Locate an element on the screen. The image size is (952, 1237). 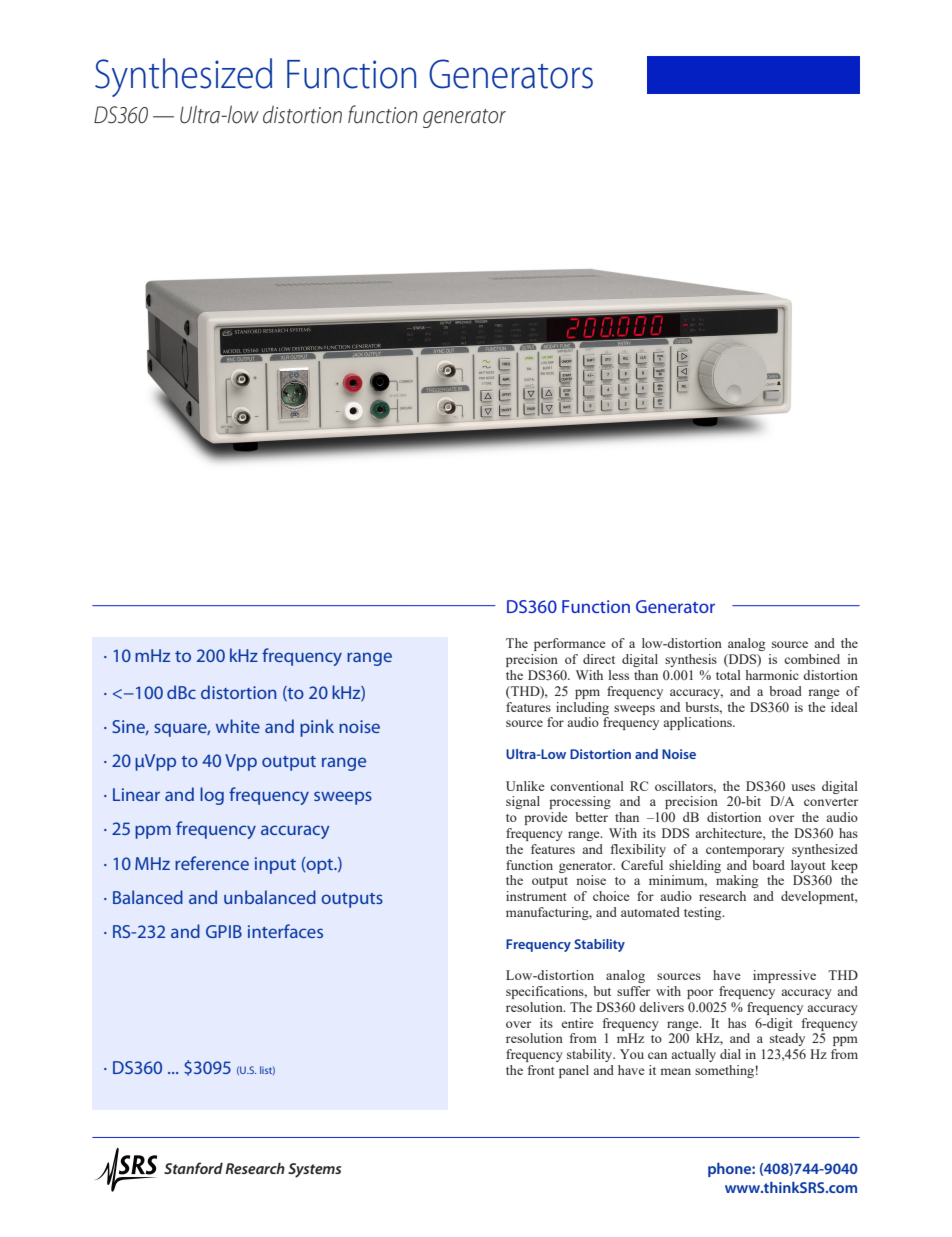
white is located at coordinates (238, 726).
